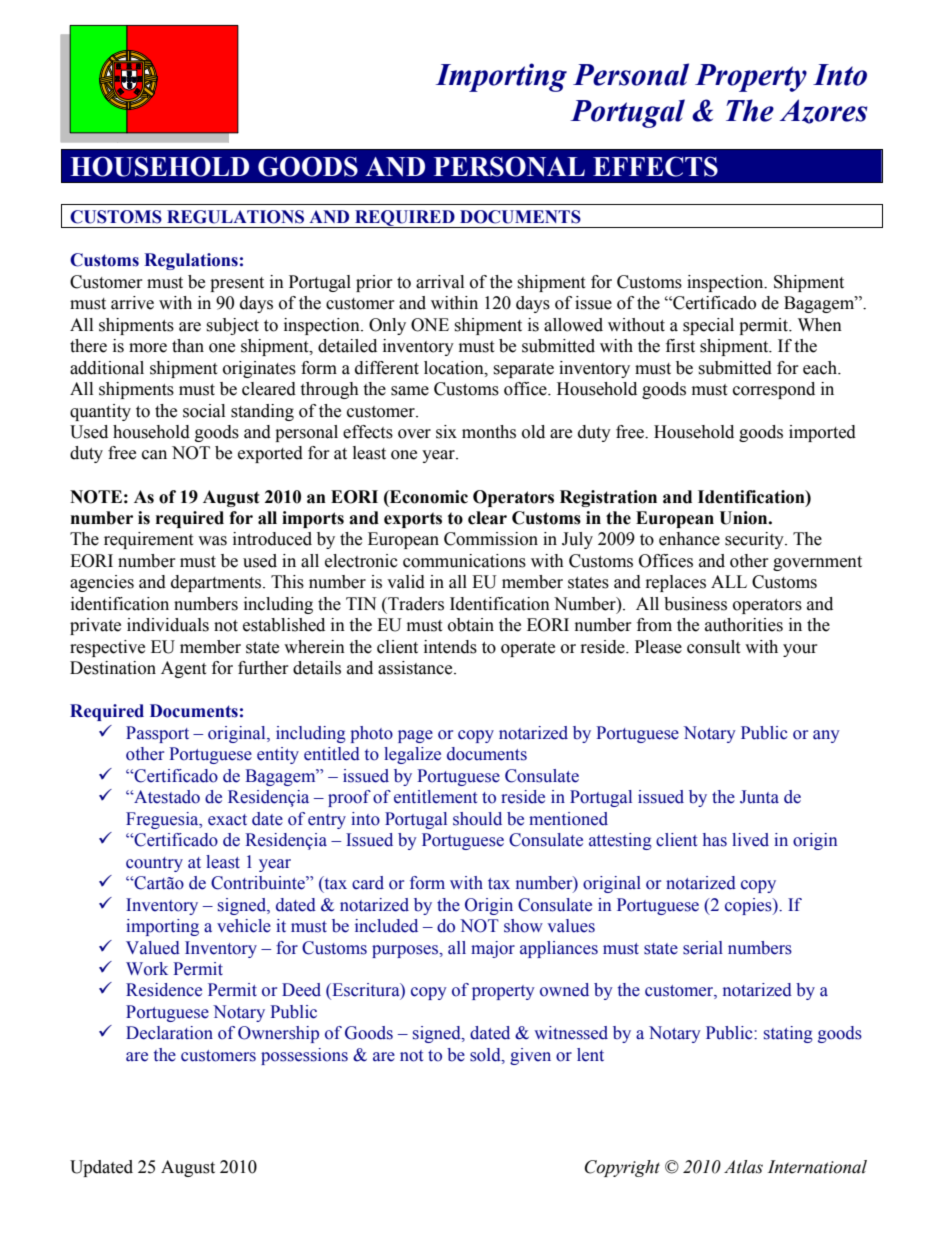  Describe the element at coordinates (744, 625) in the screenshot. I see `authorities` at that location.
